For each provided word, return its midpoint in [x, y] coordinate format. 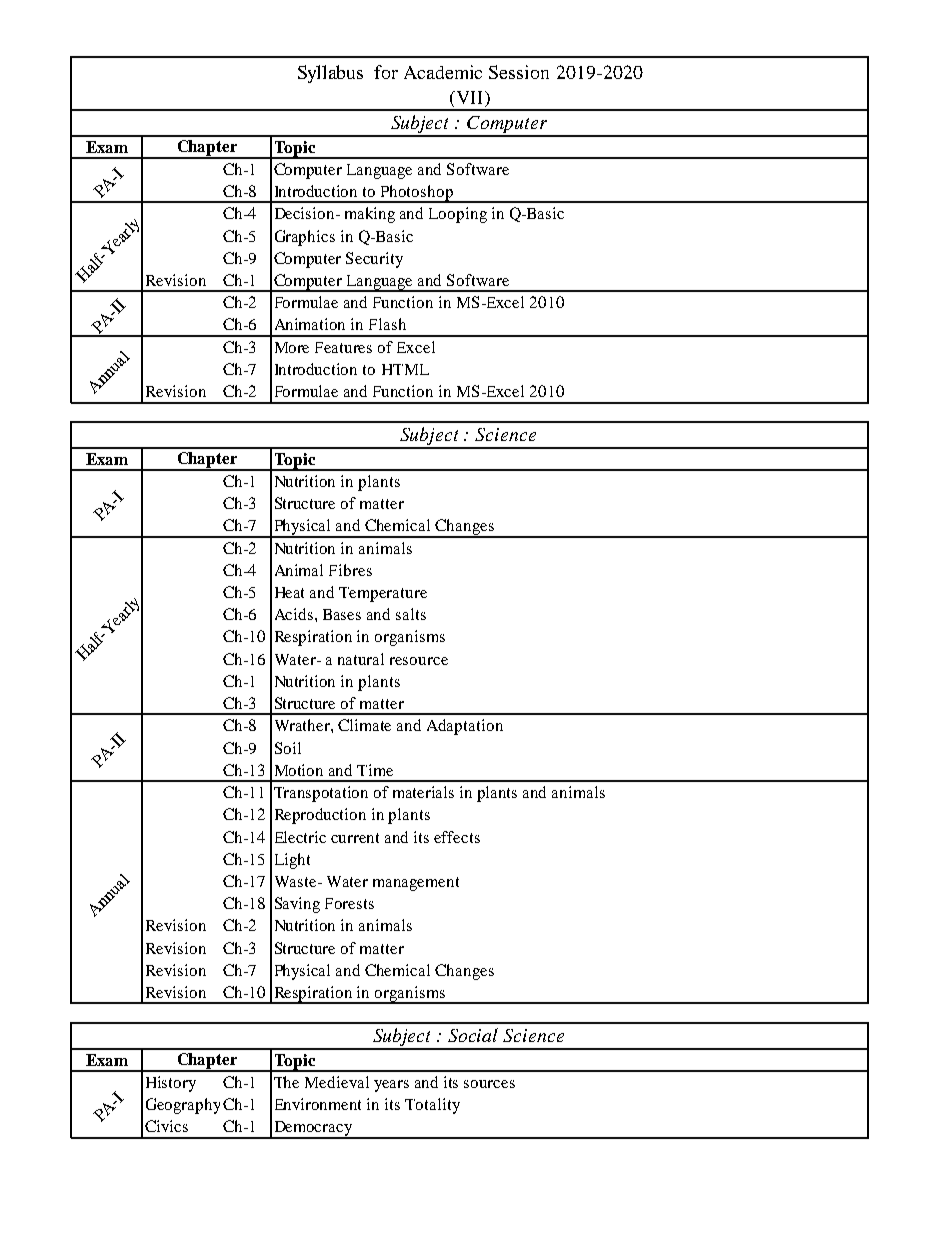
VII [470, 99]
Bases [342, 614]
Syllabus [330, 74]
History [171, 1084]
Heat [289, 592]
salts [411, 614]
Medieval [337, 1082]
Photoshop [416, 194]
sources [489, 1084]
